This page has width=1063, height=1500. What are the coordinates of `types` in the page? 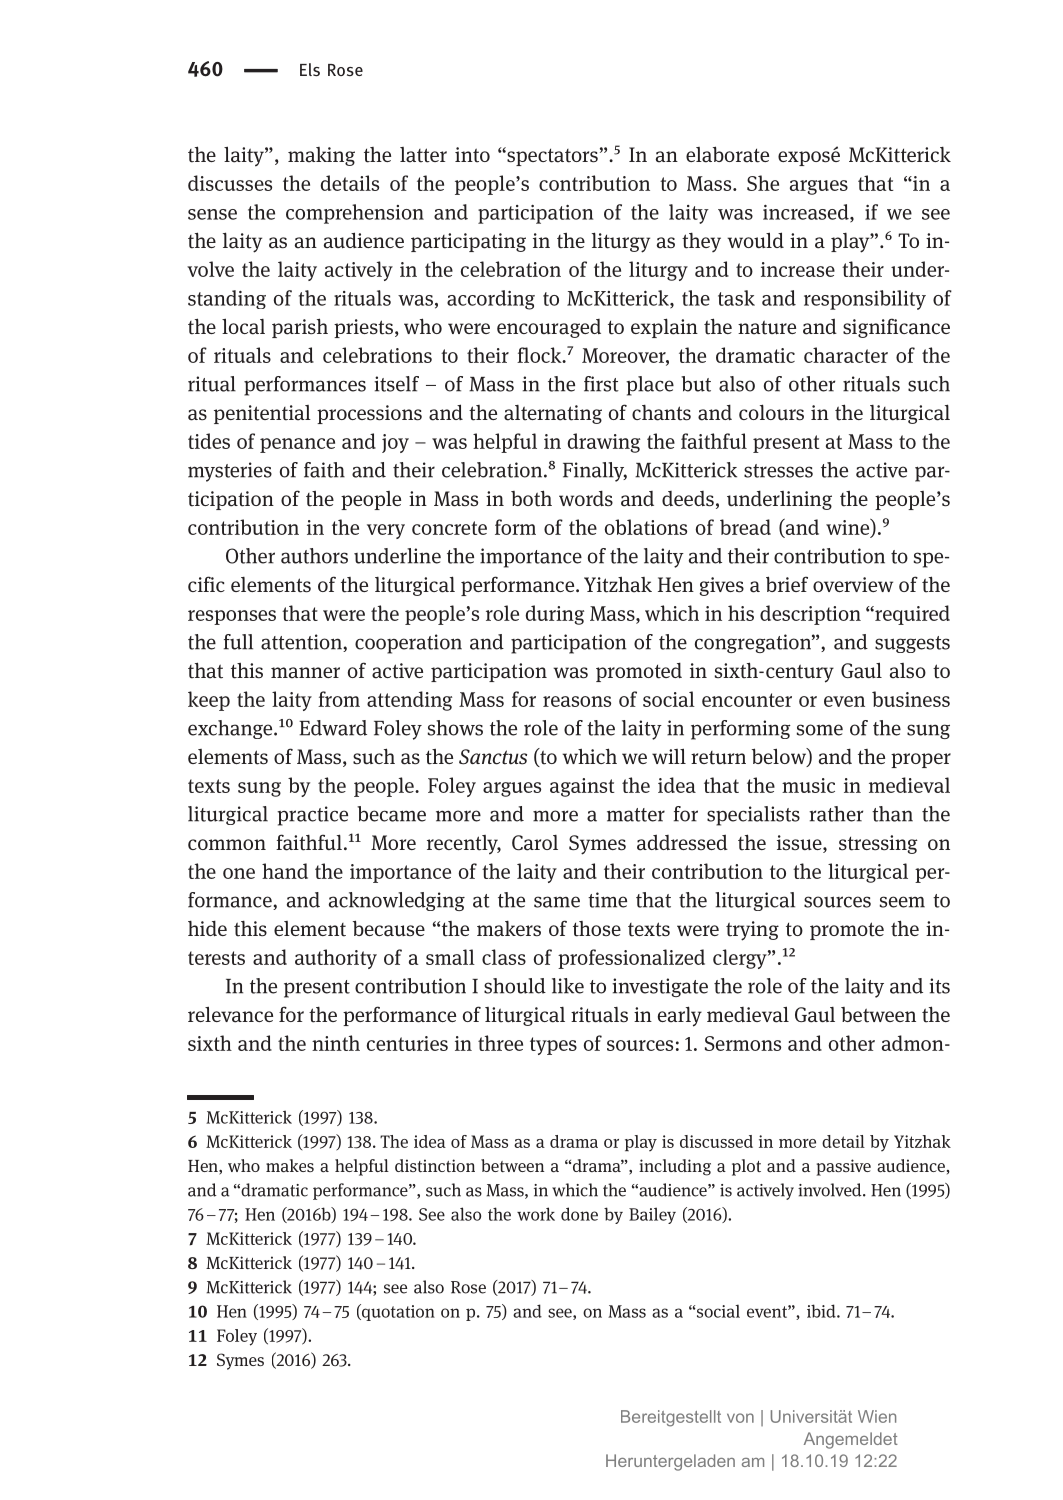 It's located at (553, 1046).
